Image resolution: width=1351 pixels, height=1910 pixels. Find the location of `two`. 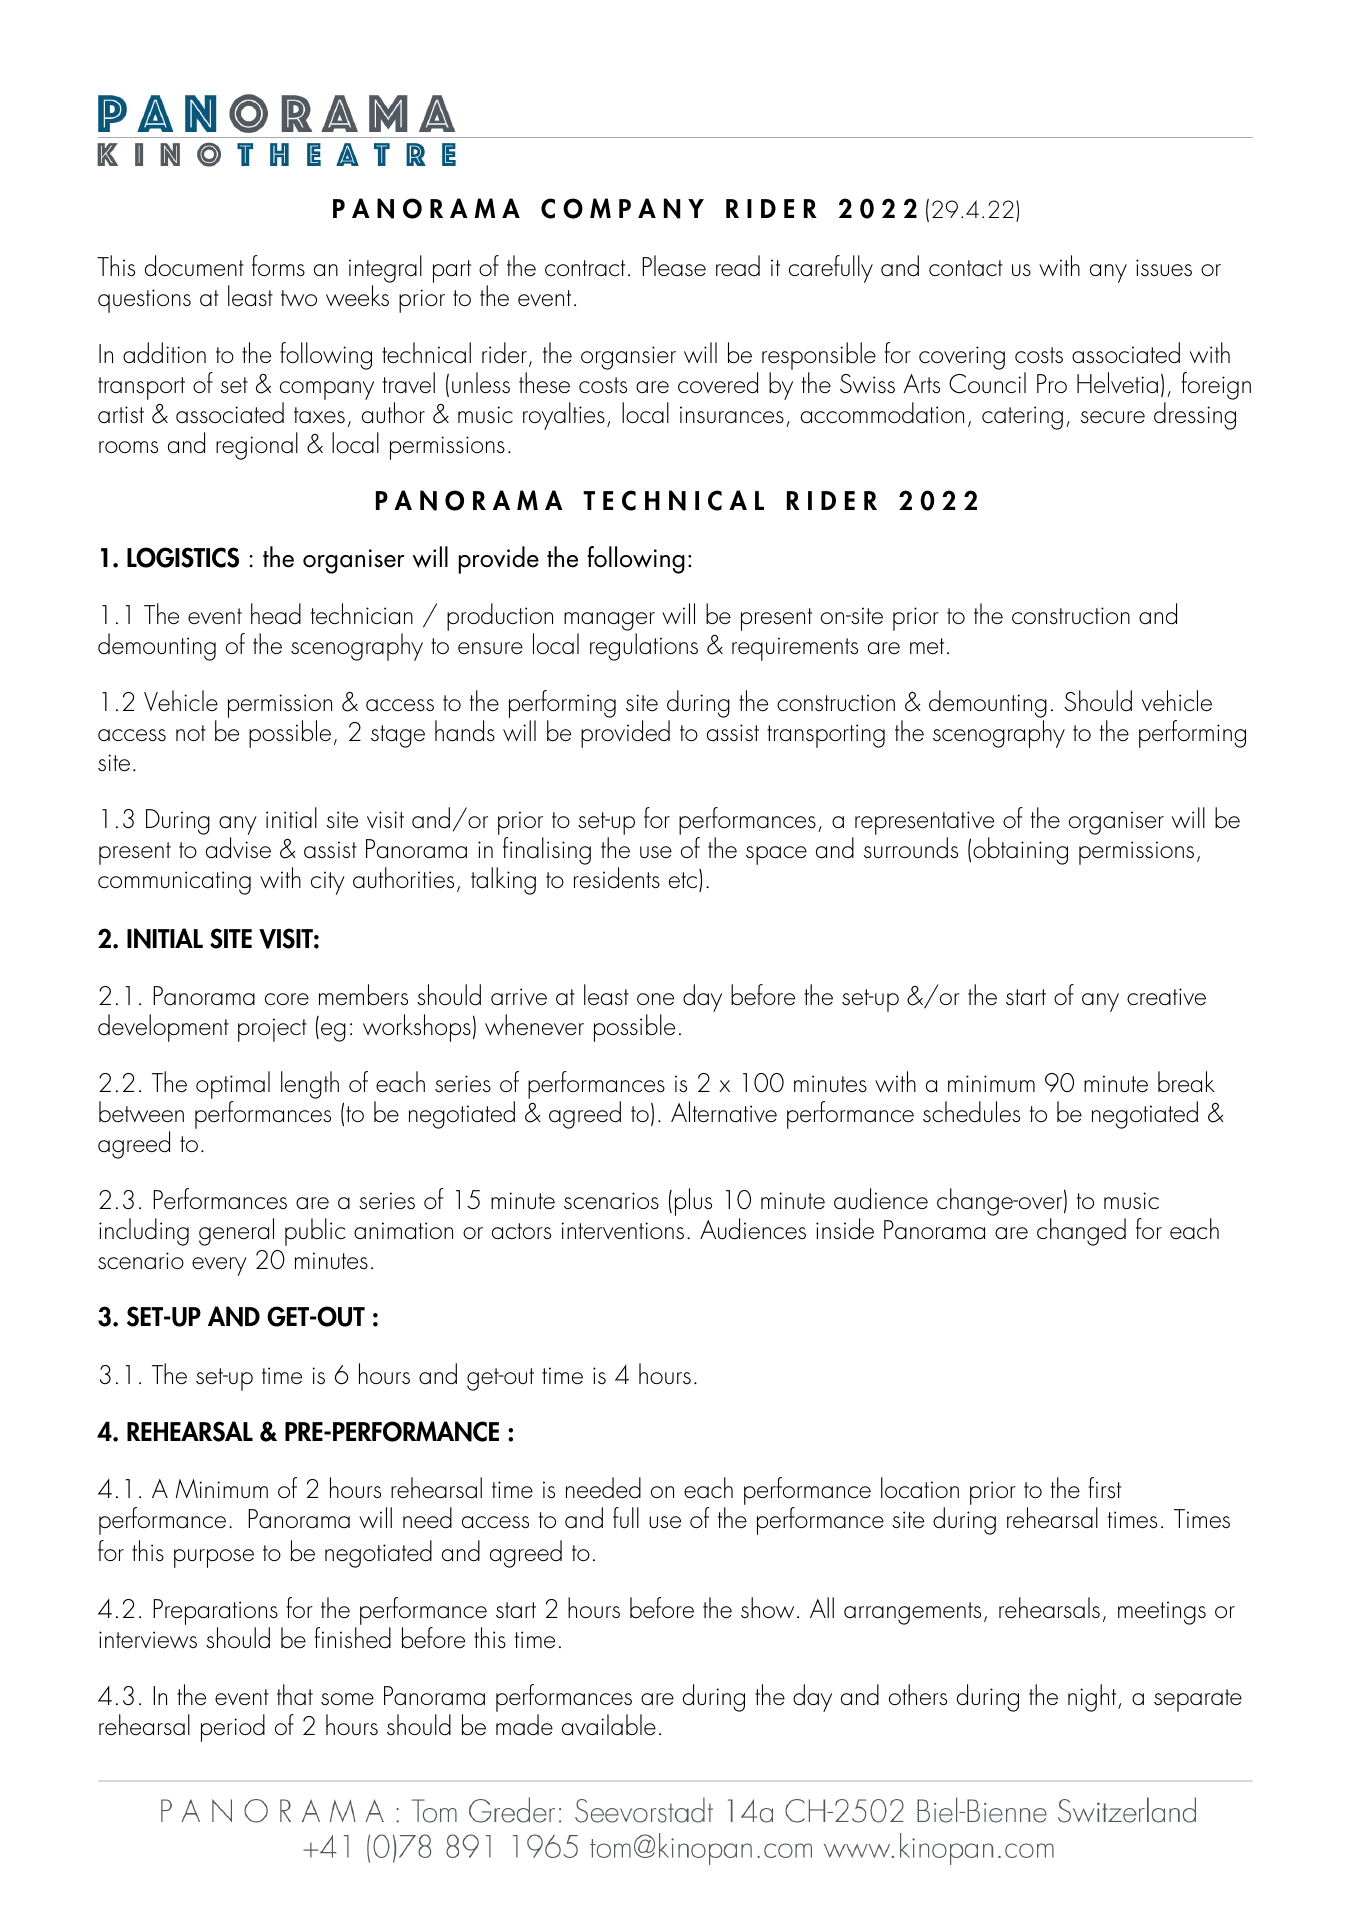

two is located at coordinates (299, 298).
